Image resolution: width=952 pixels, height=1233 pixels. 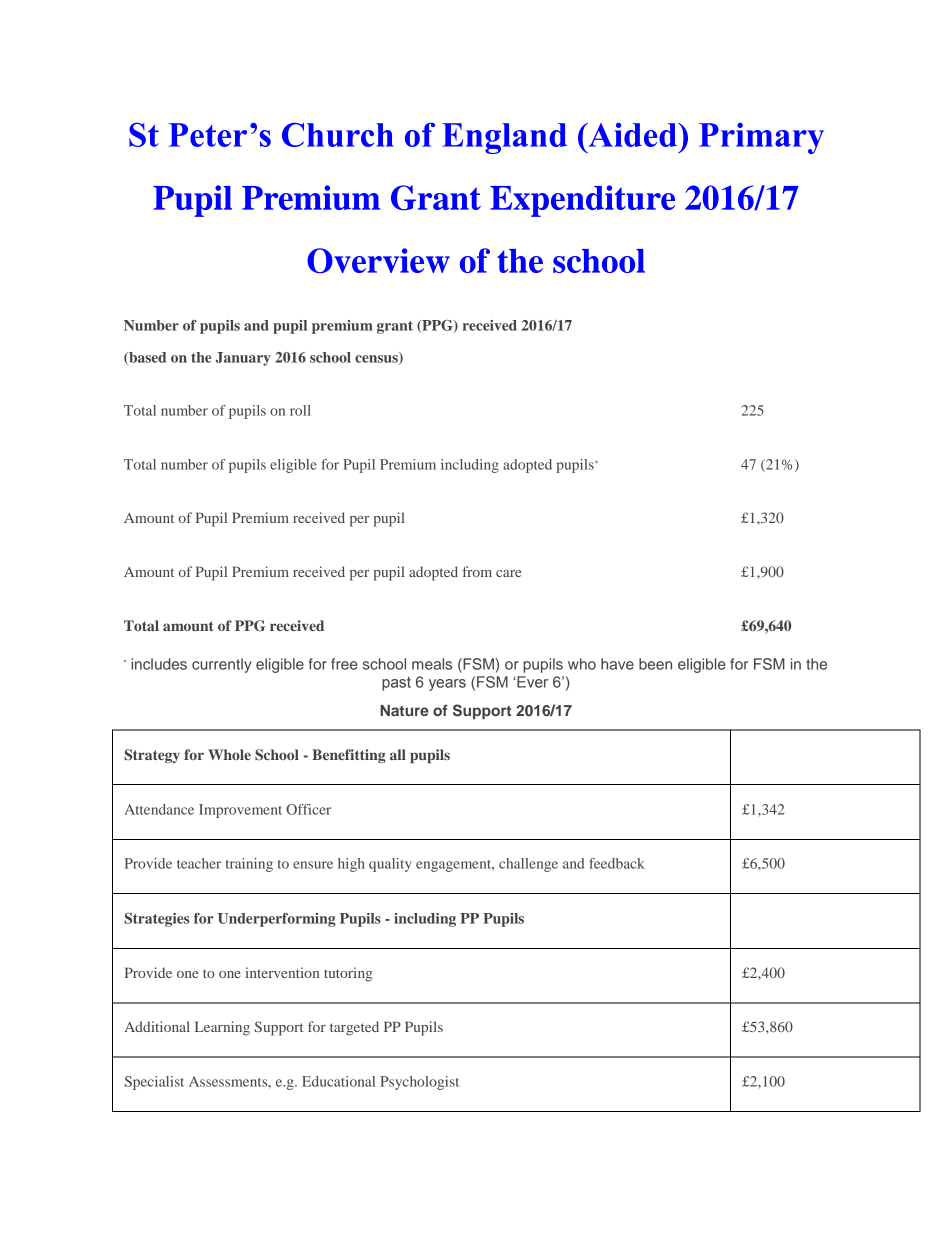 I want to click on Learning, so click(x=222, y=1028).
